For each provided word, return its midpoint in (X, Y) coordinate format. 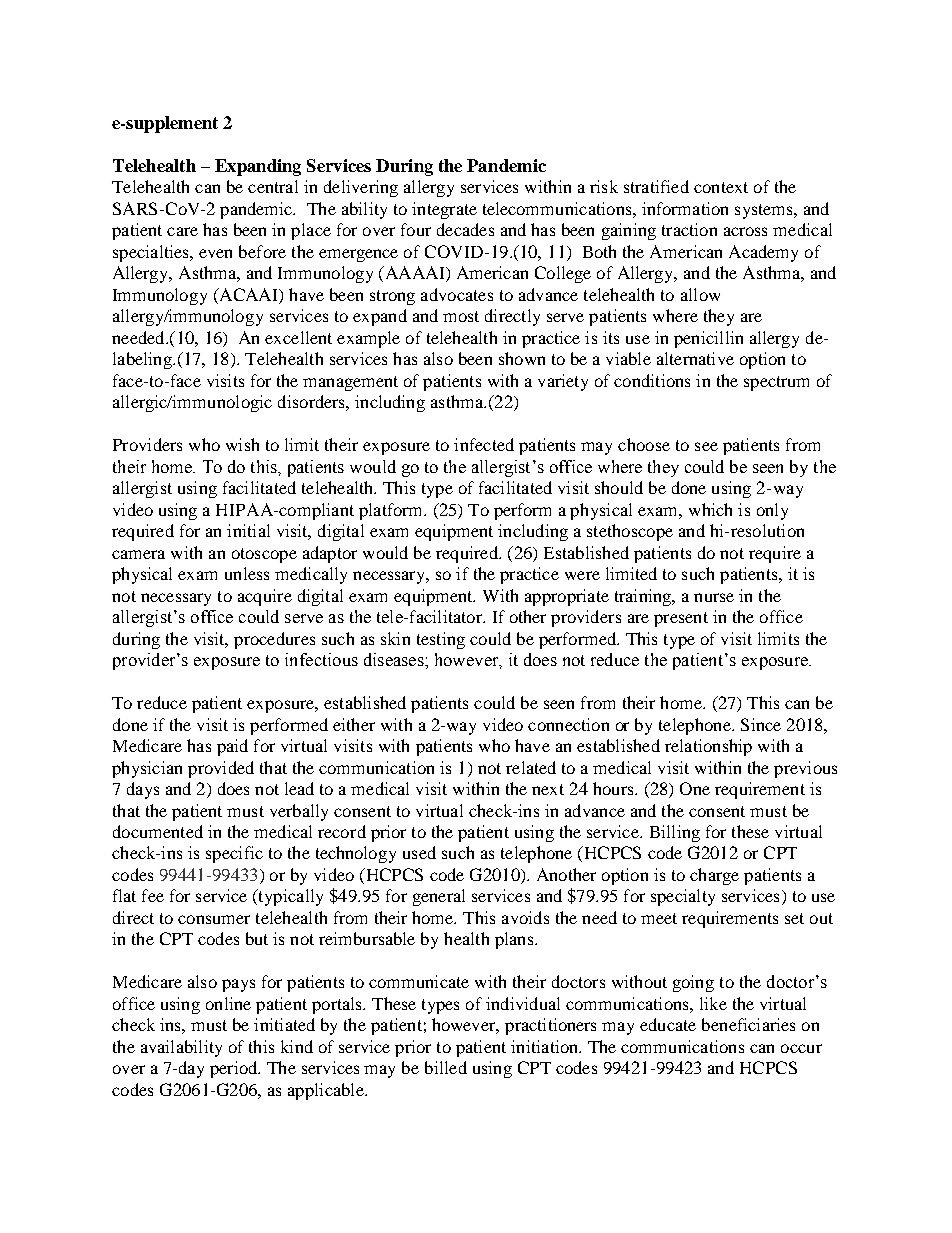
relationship (708, 747)
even (215, 253)
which (710, 509)
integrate (444, 210)
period (235, 1069)
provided (221, 769)
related (531, 767)
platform (392, 511)
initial (248, 530)
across (745, 231)
